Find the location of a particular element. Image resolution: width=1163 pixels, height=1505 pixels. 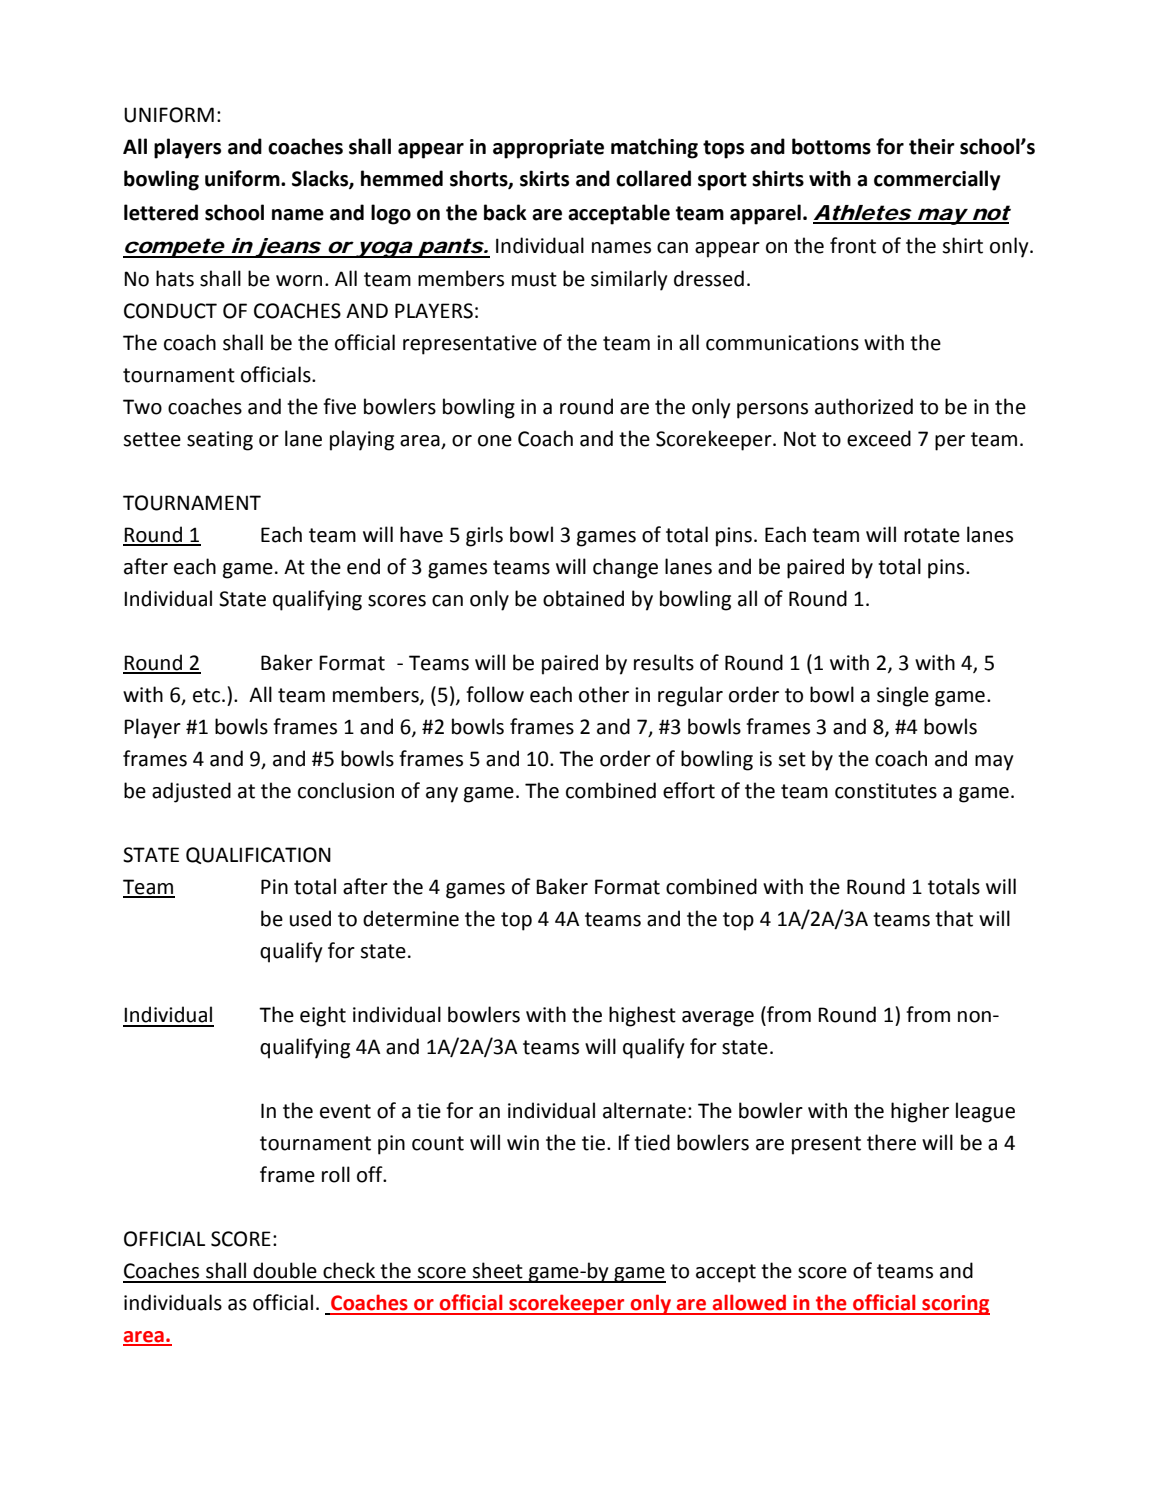

adjusted is located at coordinates (191, 792).
